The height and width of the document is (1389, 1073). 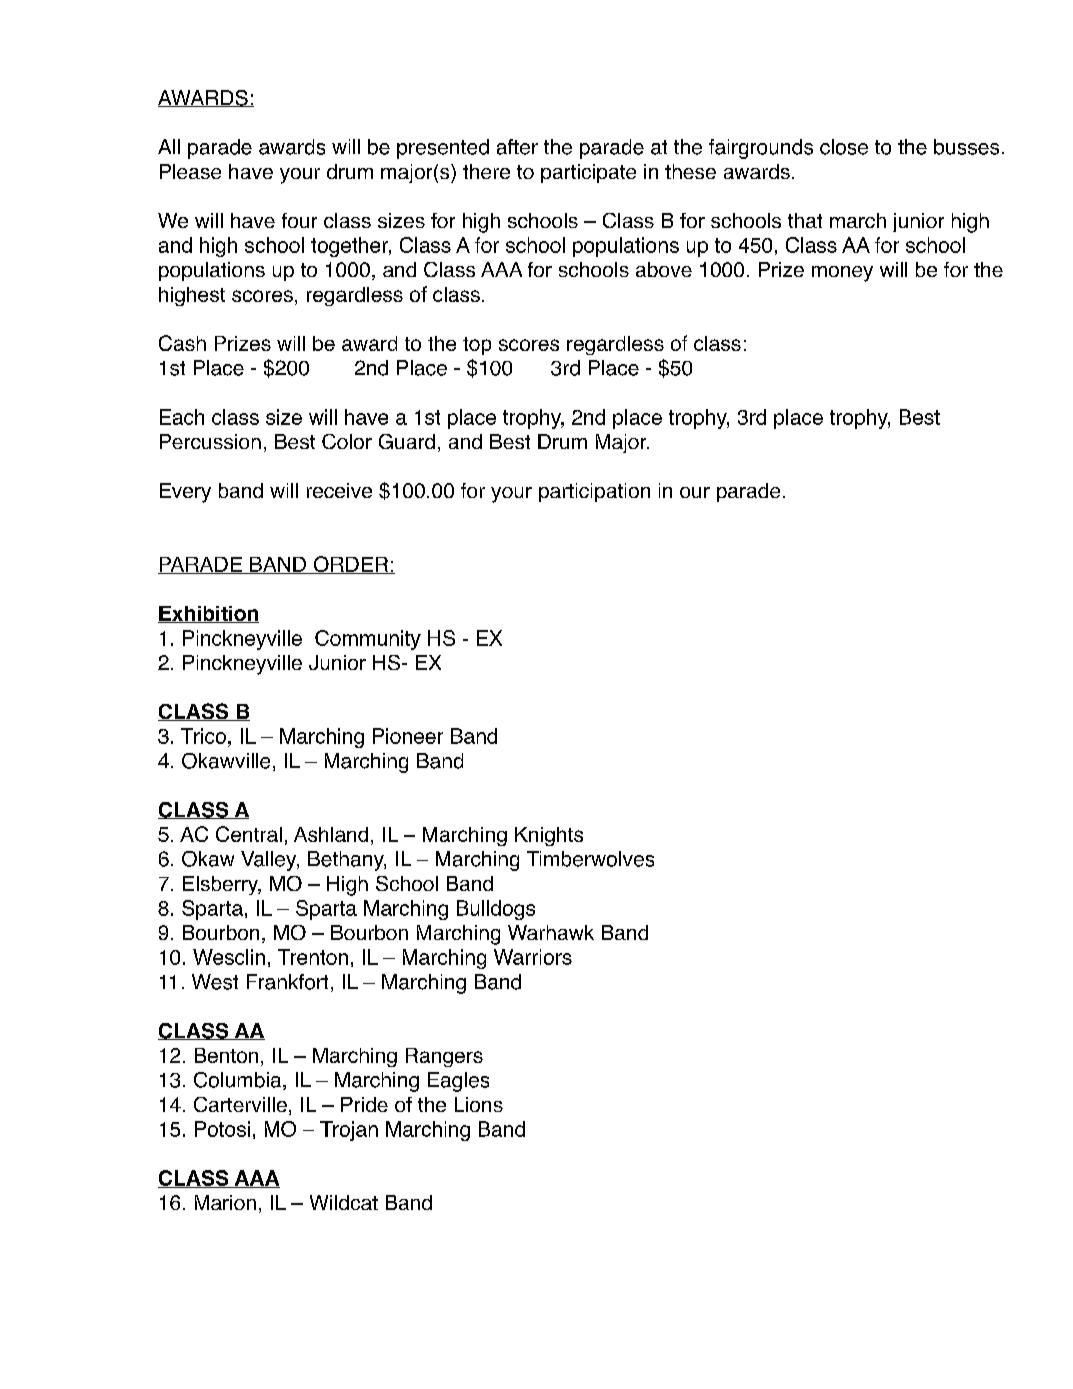 I want to click on receive, so click(x=339, y=490).
